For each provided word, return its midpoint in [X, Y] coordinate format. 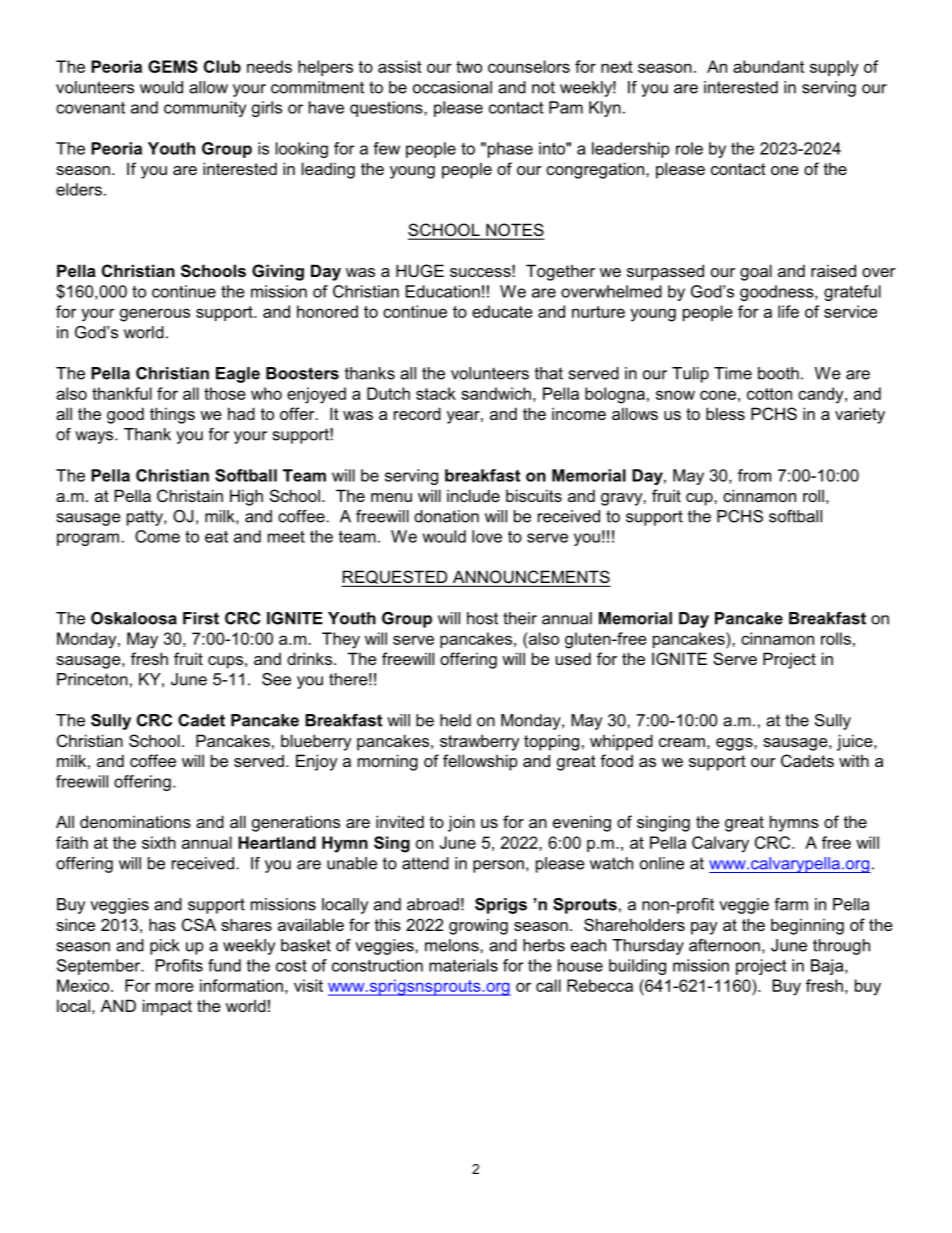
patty [146, 518]
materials [463, 965]
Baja [828, 967]
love [487, 536]
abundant [768, 66]
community [205, 109]
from [754, 475]
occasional [452, 87]
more [175, 987]
